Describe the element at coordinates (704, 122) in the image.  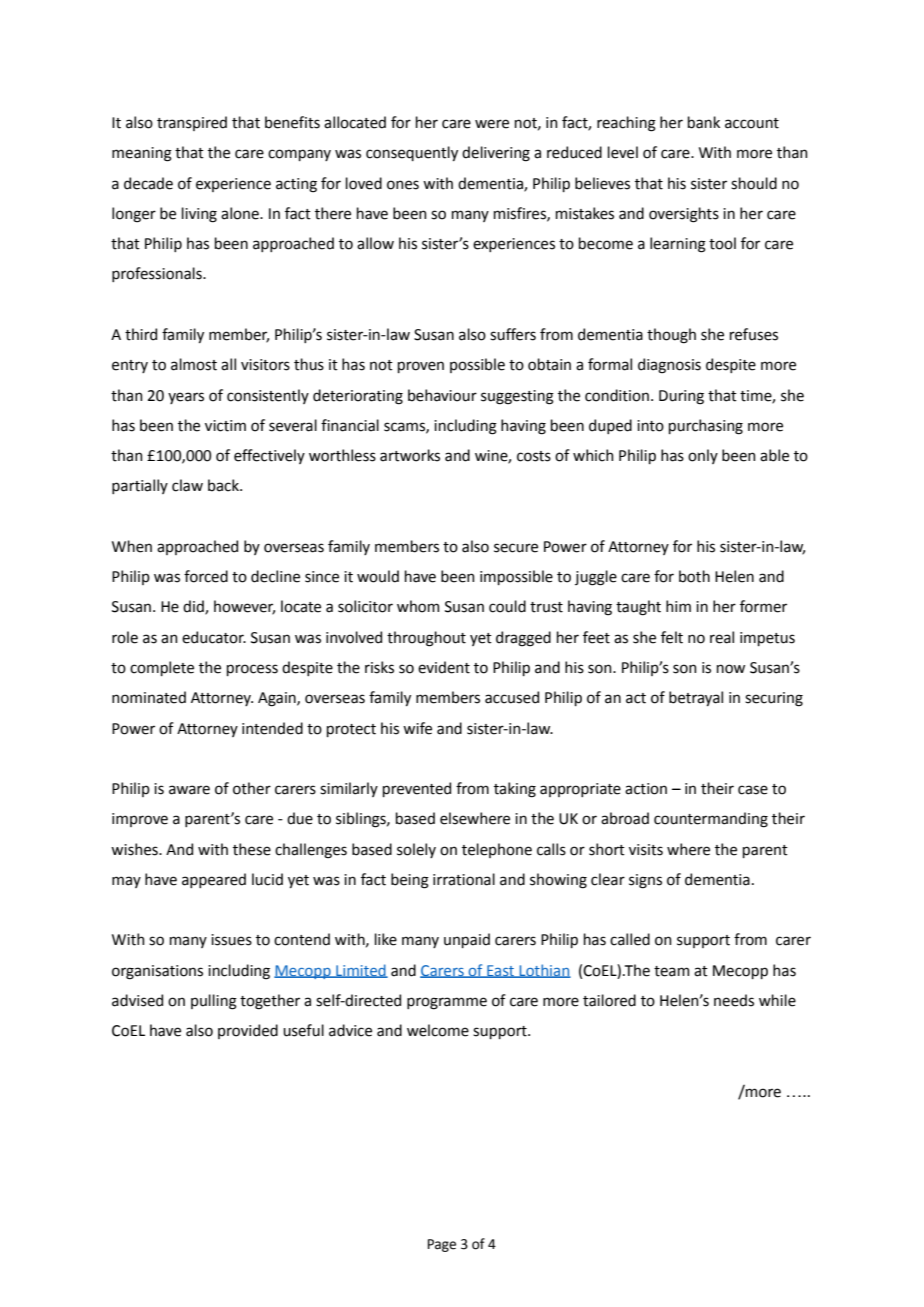
I see `bank` at that location.
